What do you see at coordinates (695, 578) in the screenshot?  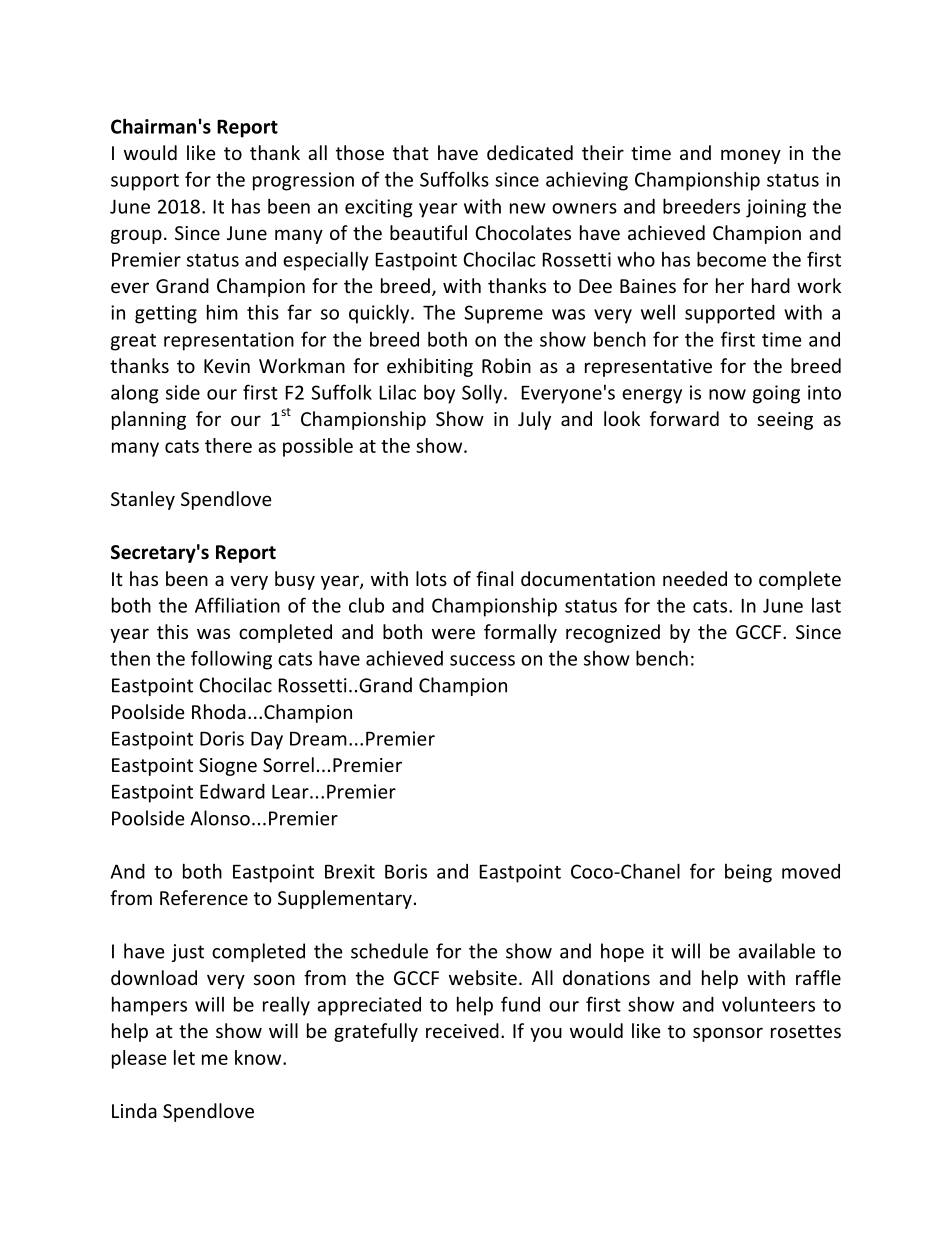 I see `needed` at bounding box center [695, 578].
